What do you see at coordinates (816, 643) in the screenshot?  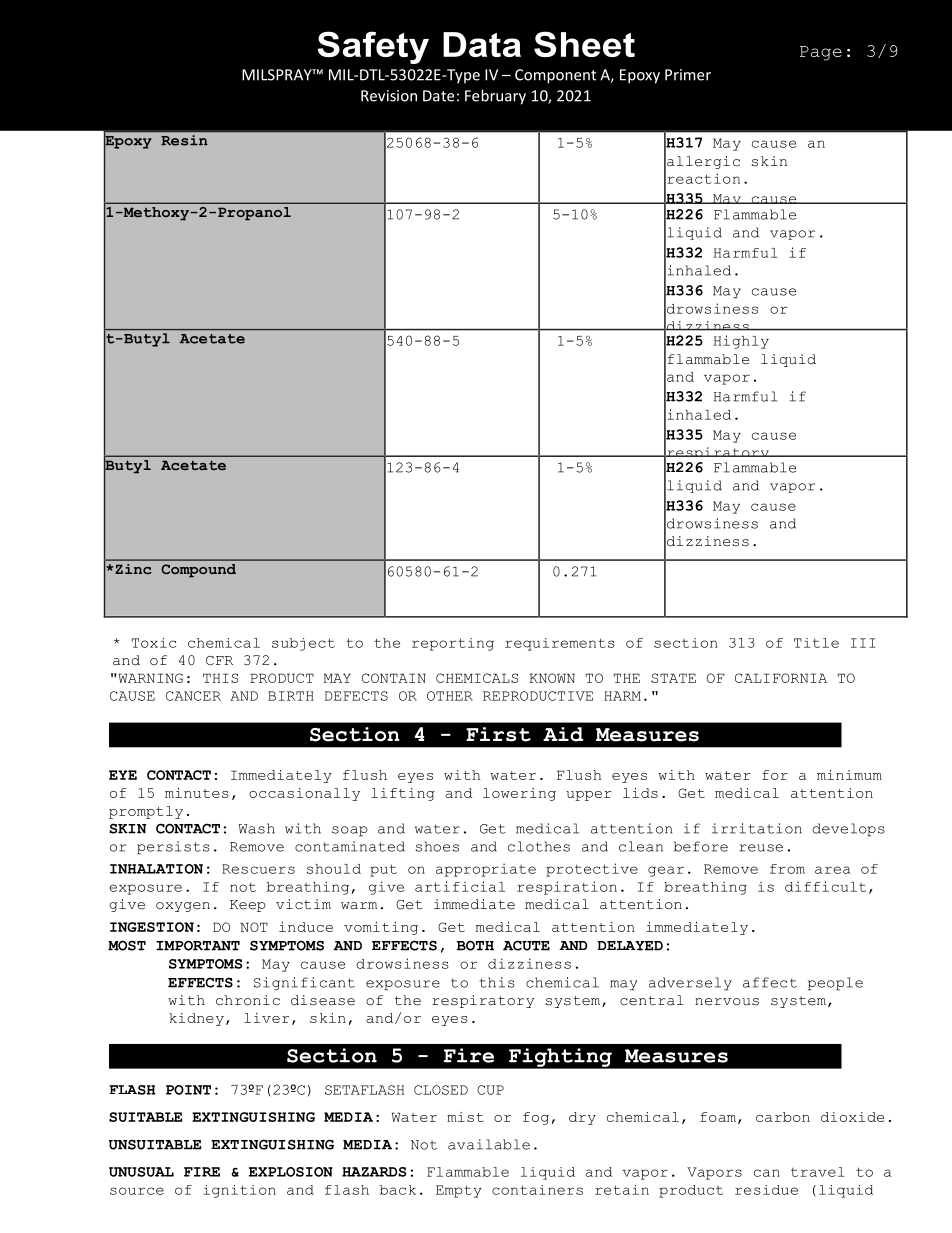 I see `Title` at bounding box center [816, 643].
